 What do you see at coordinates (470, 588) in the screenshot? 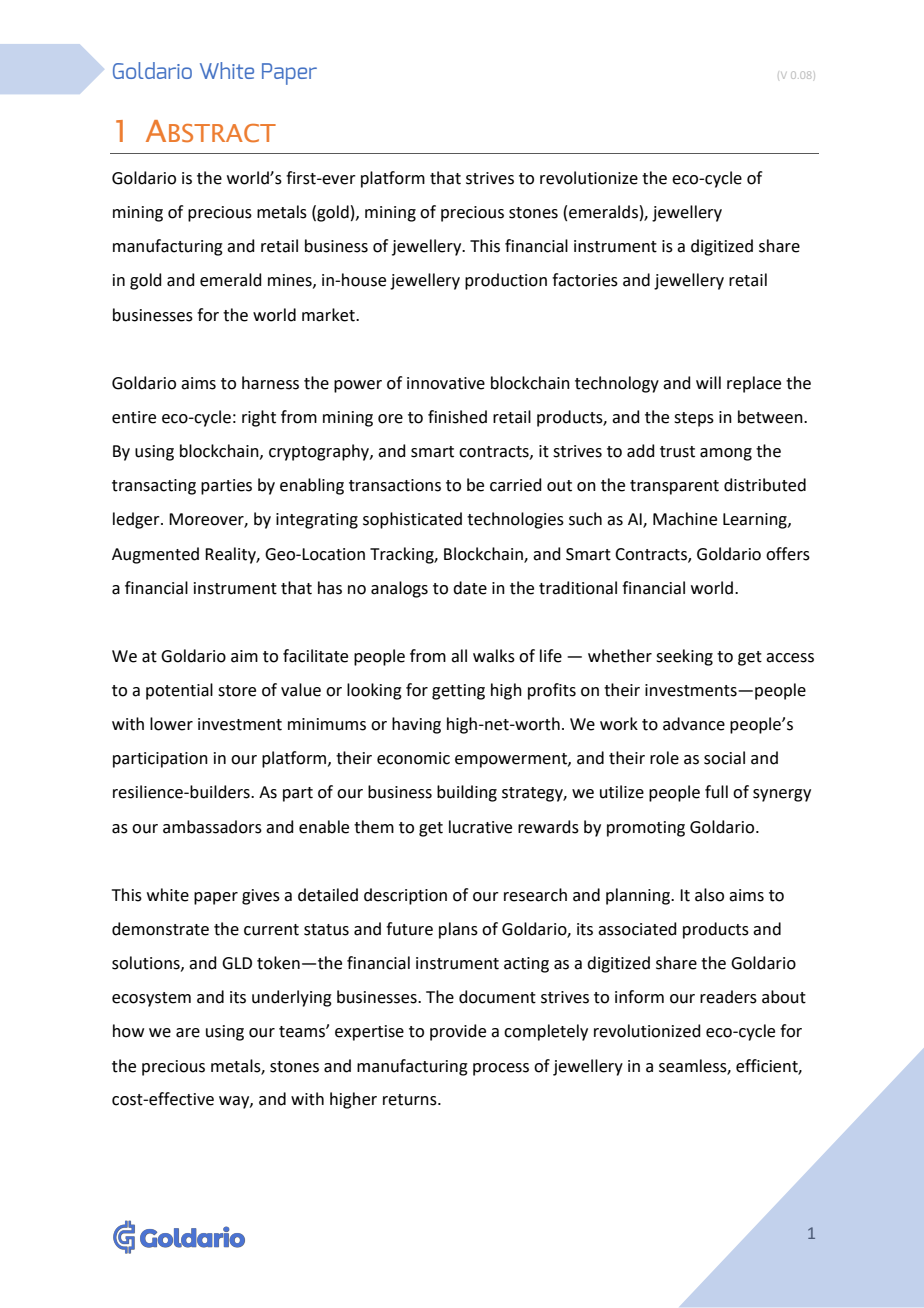
I see `date` at bounding box center [470, 588].
